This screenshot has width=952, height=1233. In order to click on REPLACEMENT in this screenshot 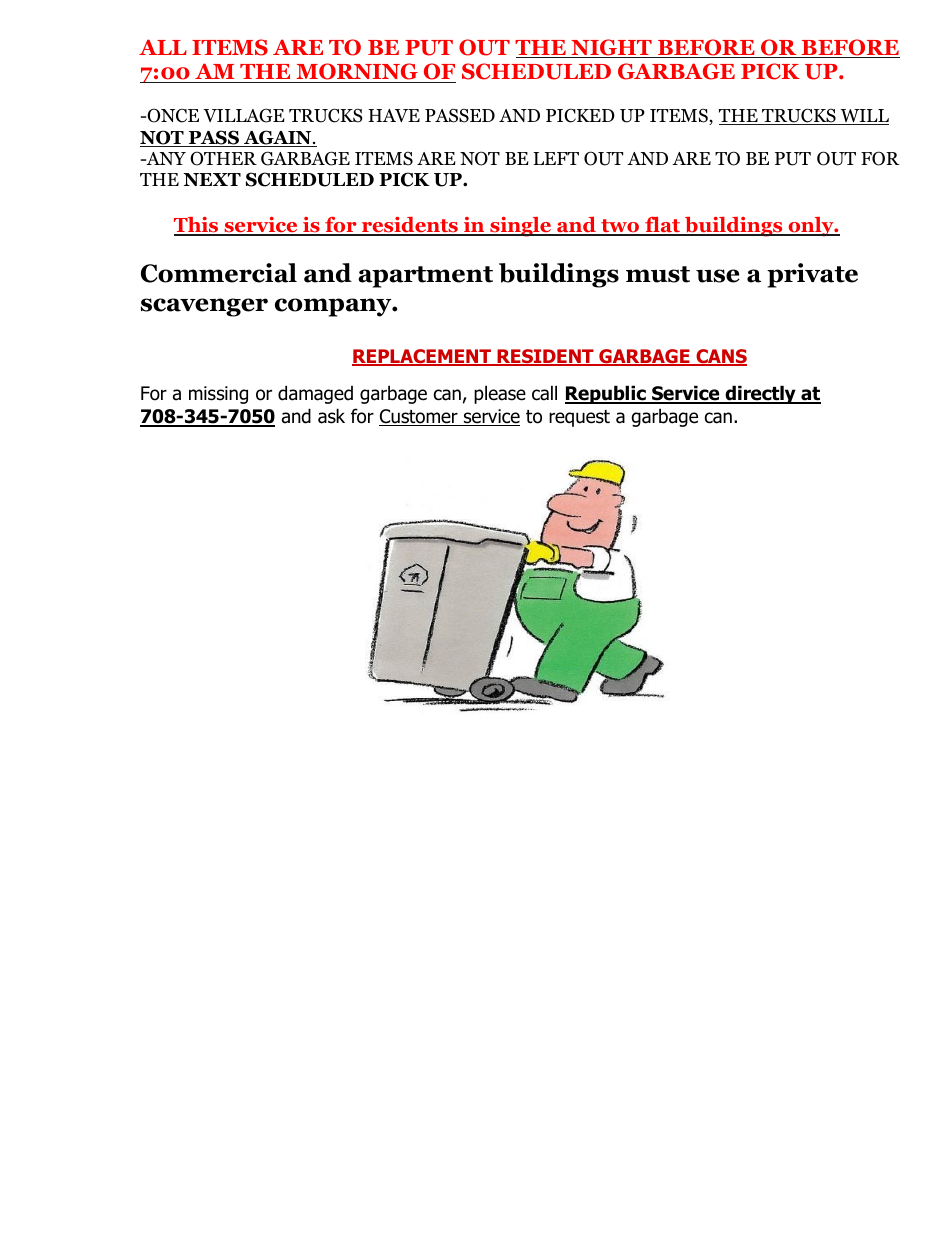, I will do `click(422, 357)`.
